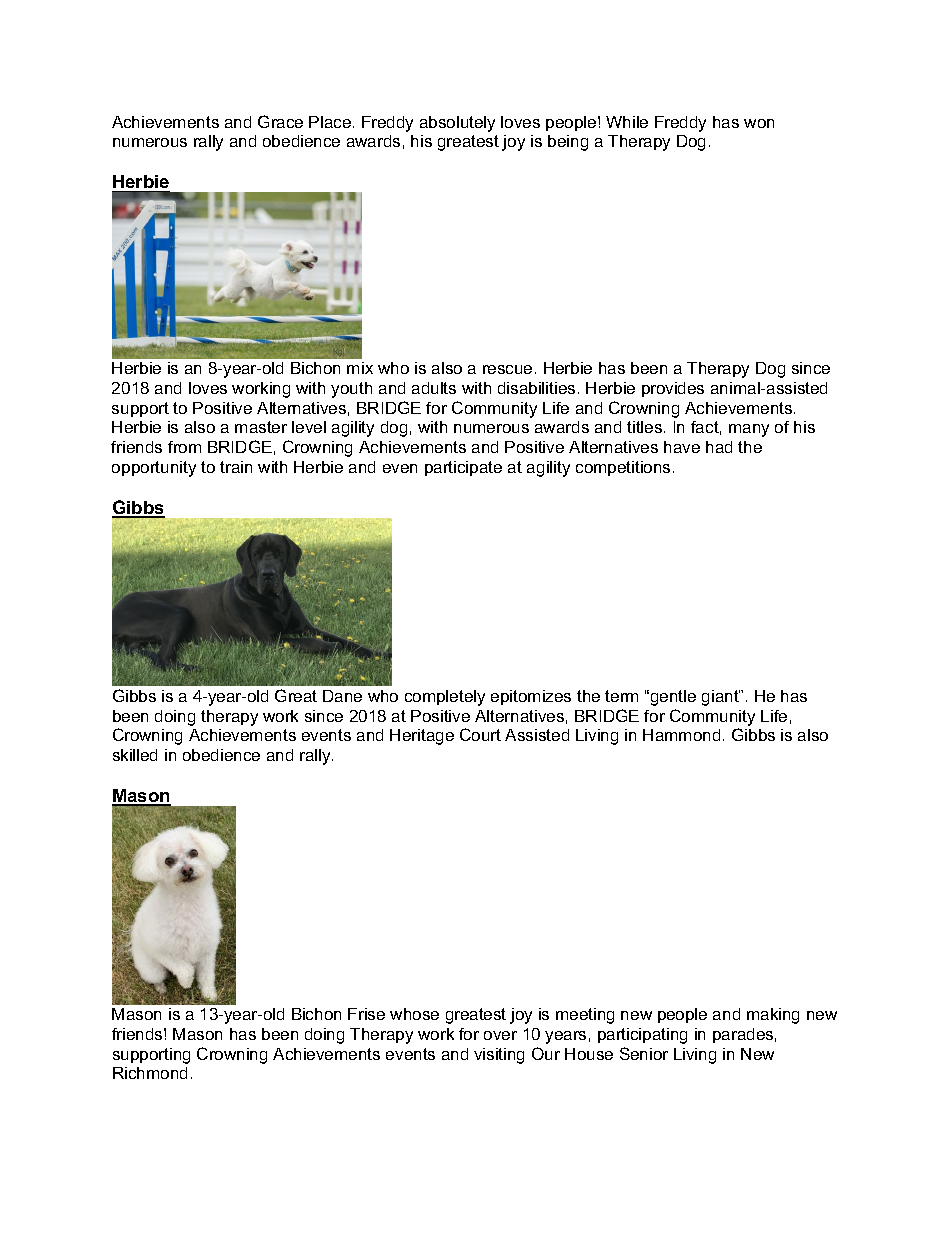  What do you see at coordinates (150, 1073) in the image?
I see `Richmond` at bounding box center [150, 1073].
